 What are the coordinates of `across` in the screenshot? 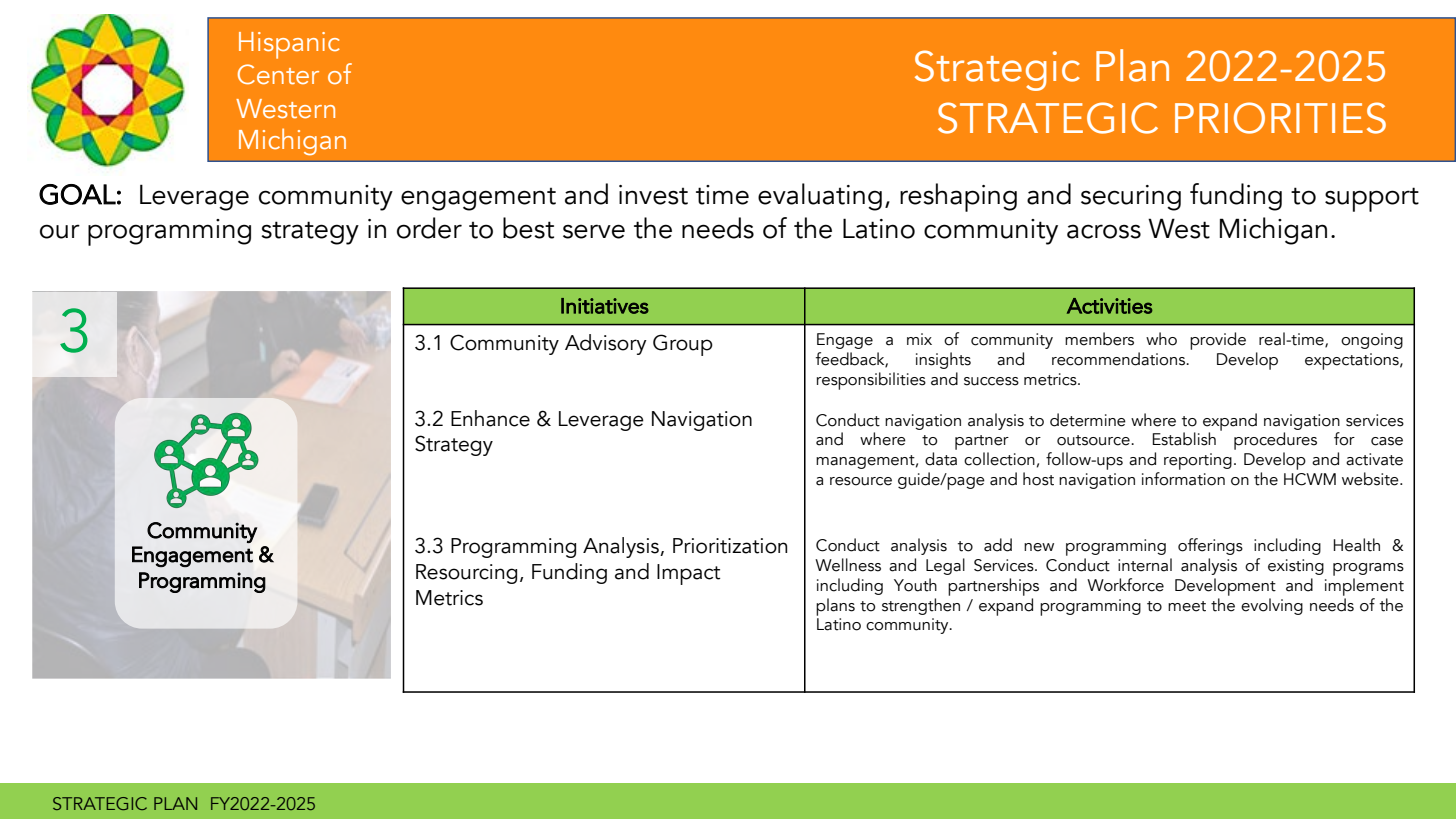 It's located at (1104, 231).
